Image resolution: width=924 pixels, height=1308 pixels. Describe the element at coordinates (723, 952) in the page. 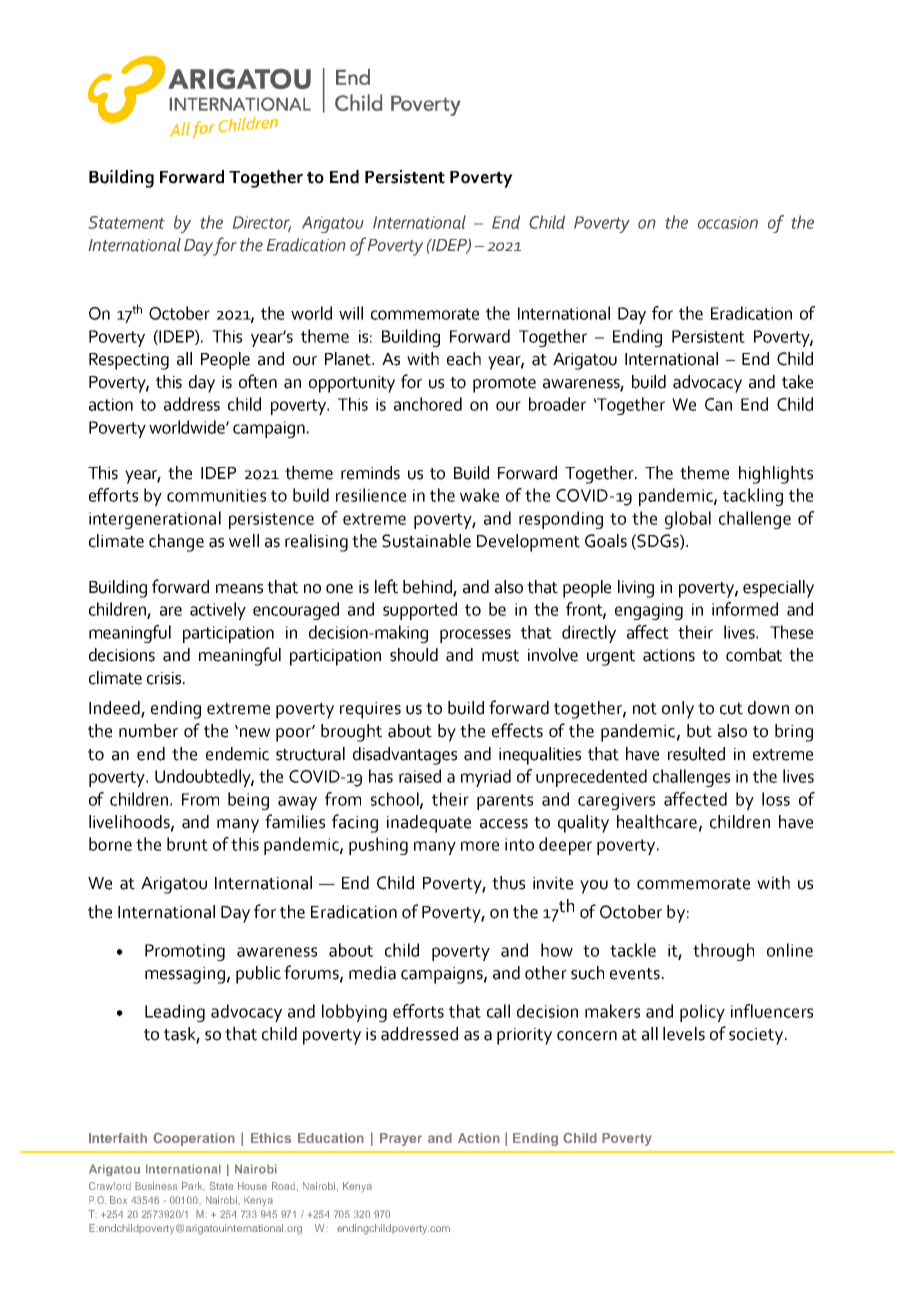

I see `through` at that location.
